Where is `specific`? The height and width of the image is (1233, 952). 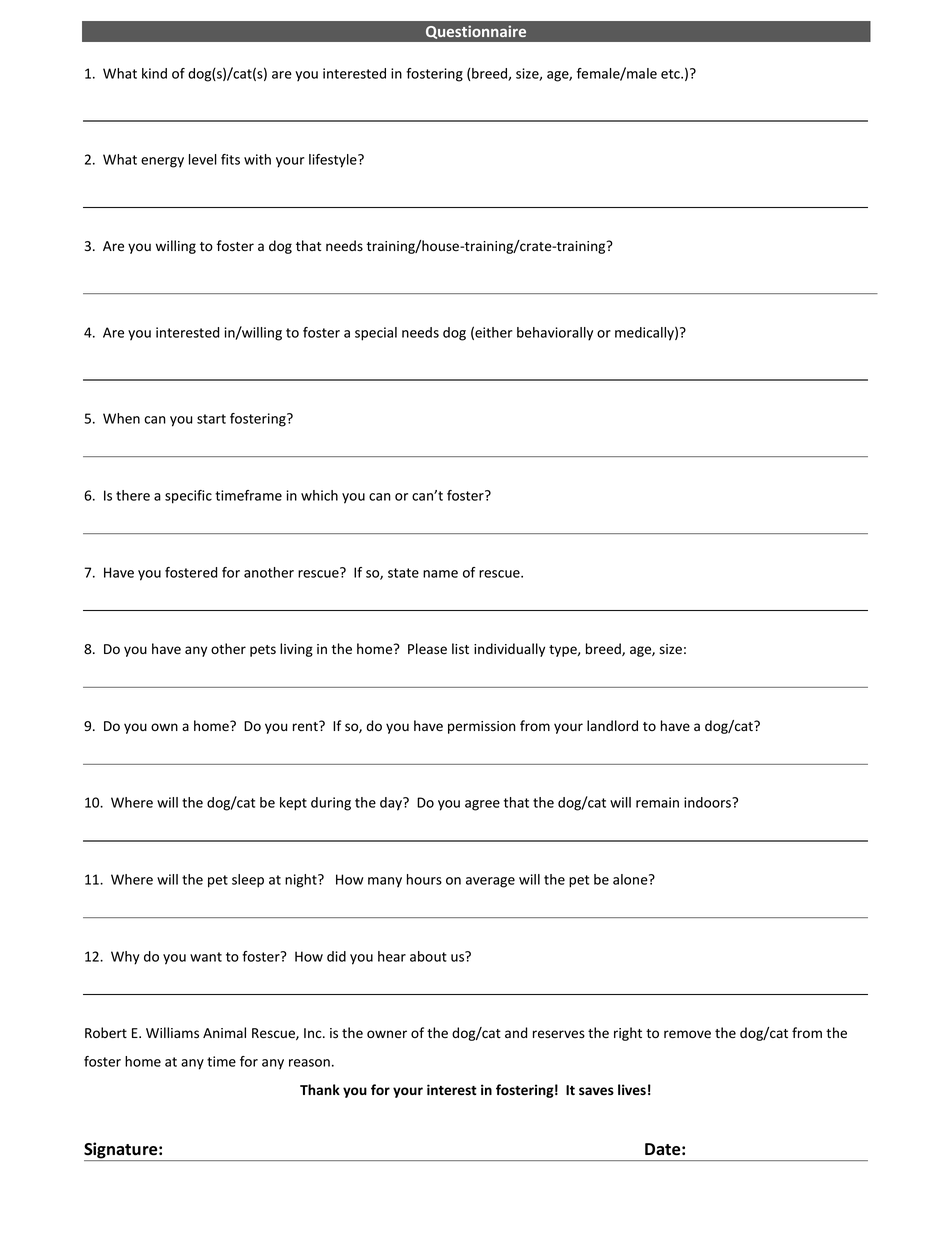
specific is located at coordinates (188, 497).
